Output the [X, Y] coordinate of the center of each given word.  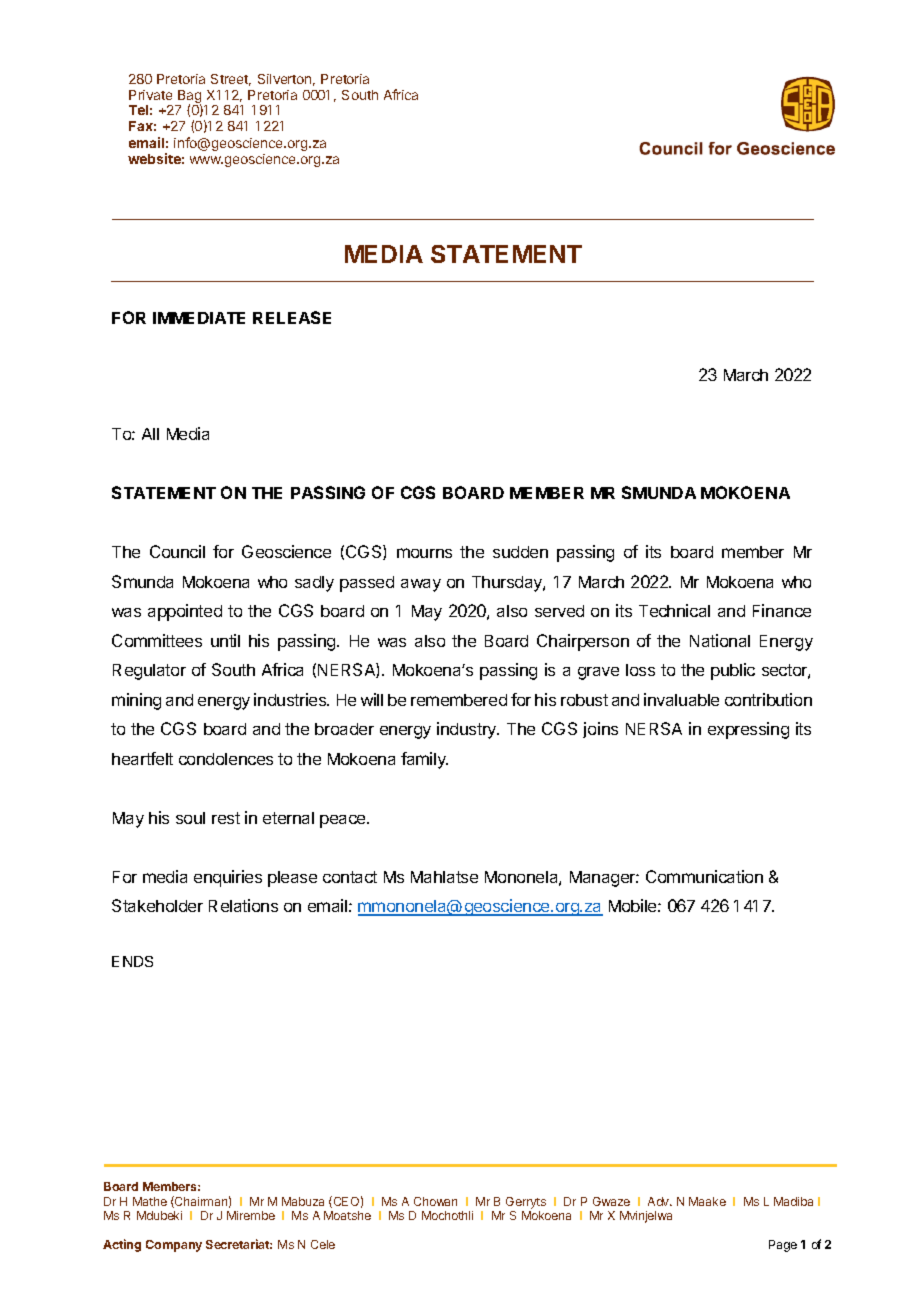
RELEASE [292, 317]
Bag [188, 98]
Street [231, 80]
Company [174, 1246]
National [720, 640]
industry [468, 730]
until [225, 640]
